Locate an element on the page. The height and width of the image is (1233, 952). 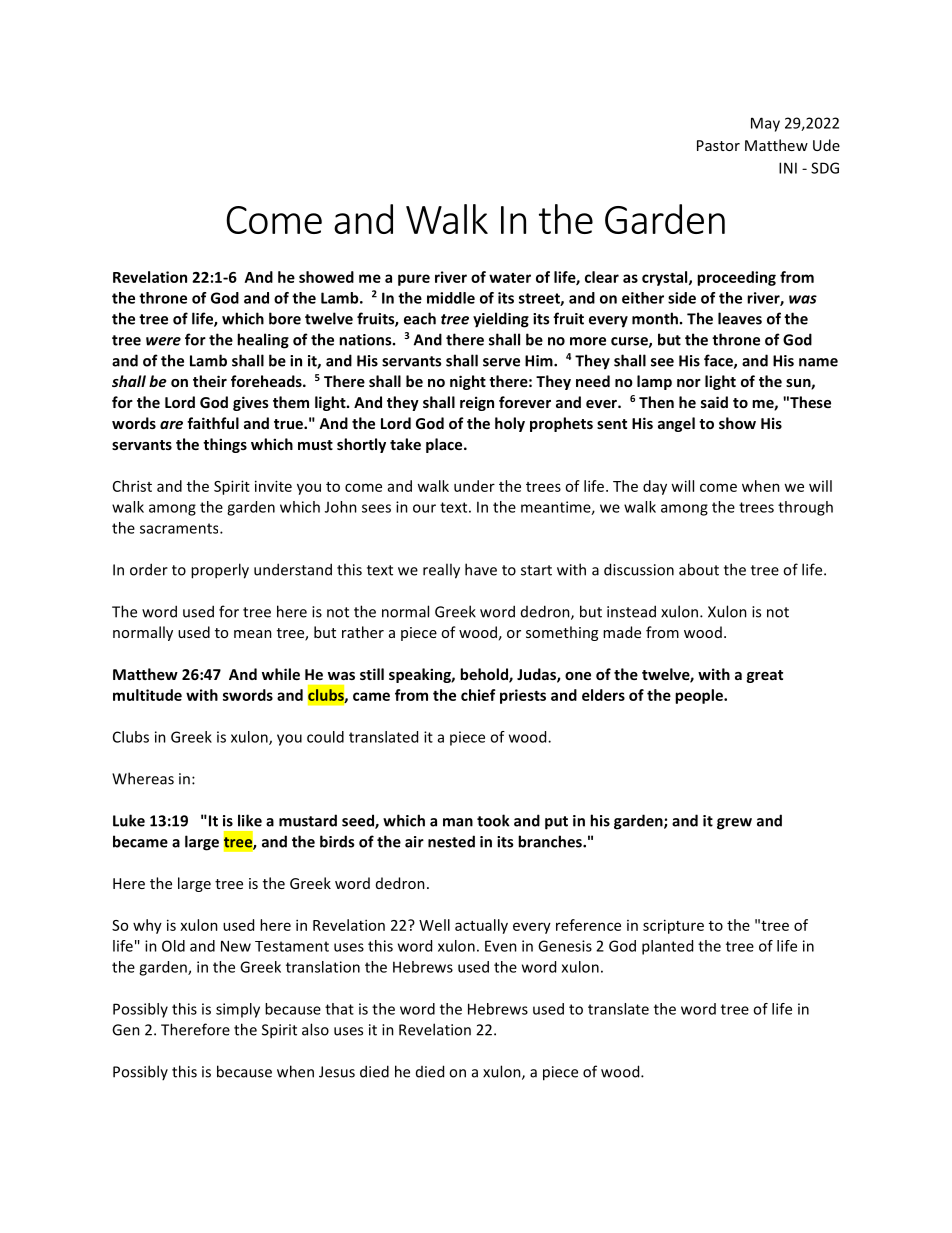
grew is located at coordinates (734, 824).
